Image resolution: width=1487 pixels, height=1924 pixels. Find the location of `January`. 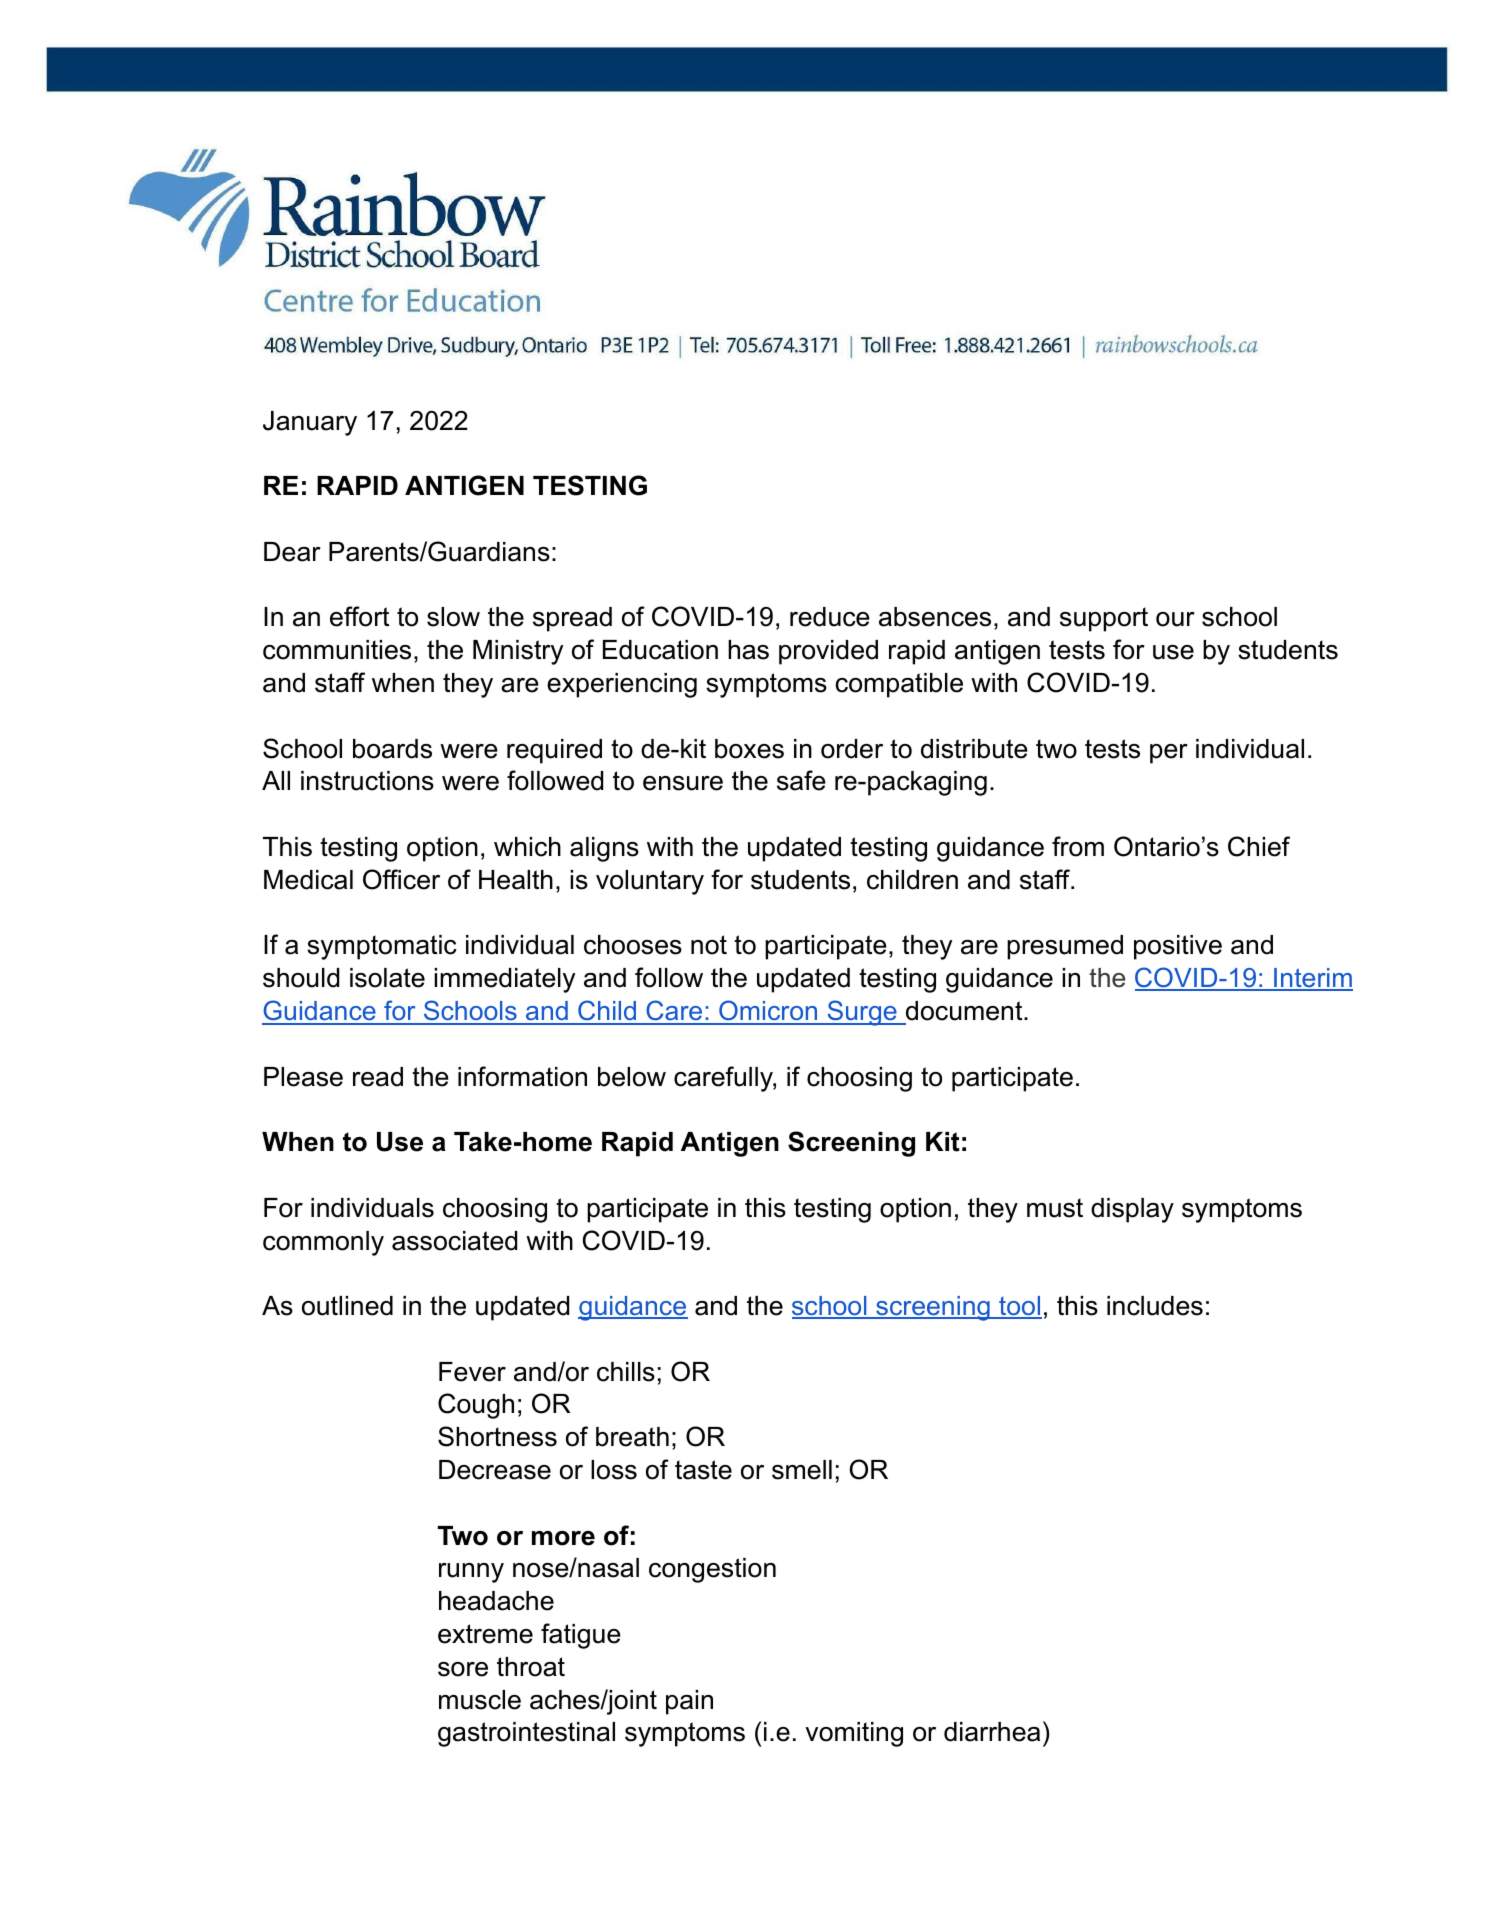

January is located at coordinates (310, 423).
